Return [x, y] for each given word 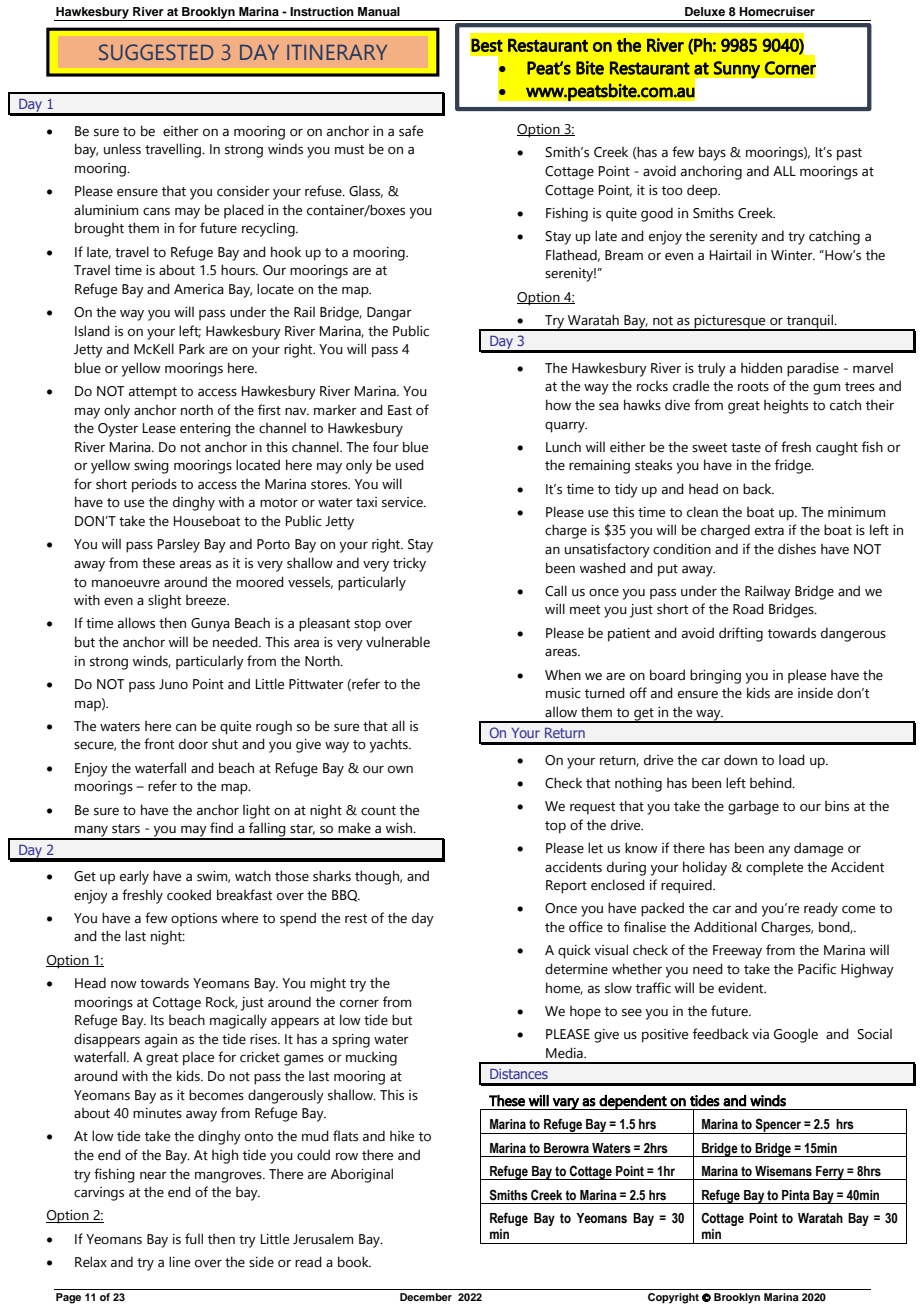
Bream [624, 255]
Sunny [737, 70]
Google [796, 1035]
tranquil [810, 322]
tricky [409, 565]
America [199, 289]
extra [769, 531]
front [159, 744]
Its [157, 1020]
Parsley [179, 546]
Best [487, 45]
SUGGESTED [156, 52]
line [179, 1262]
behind [772, 783]
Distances [519, 1074]
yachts [390, 745]
